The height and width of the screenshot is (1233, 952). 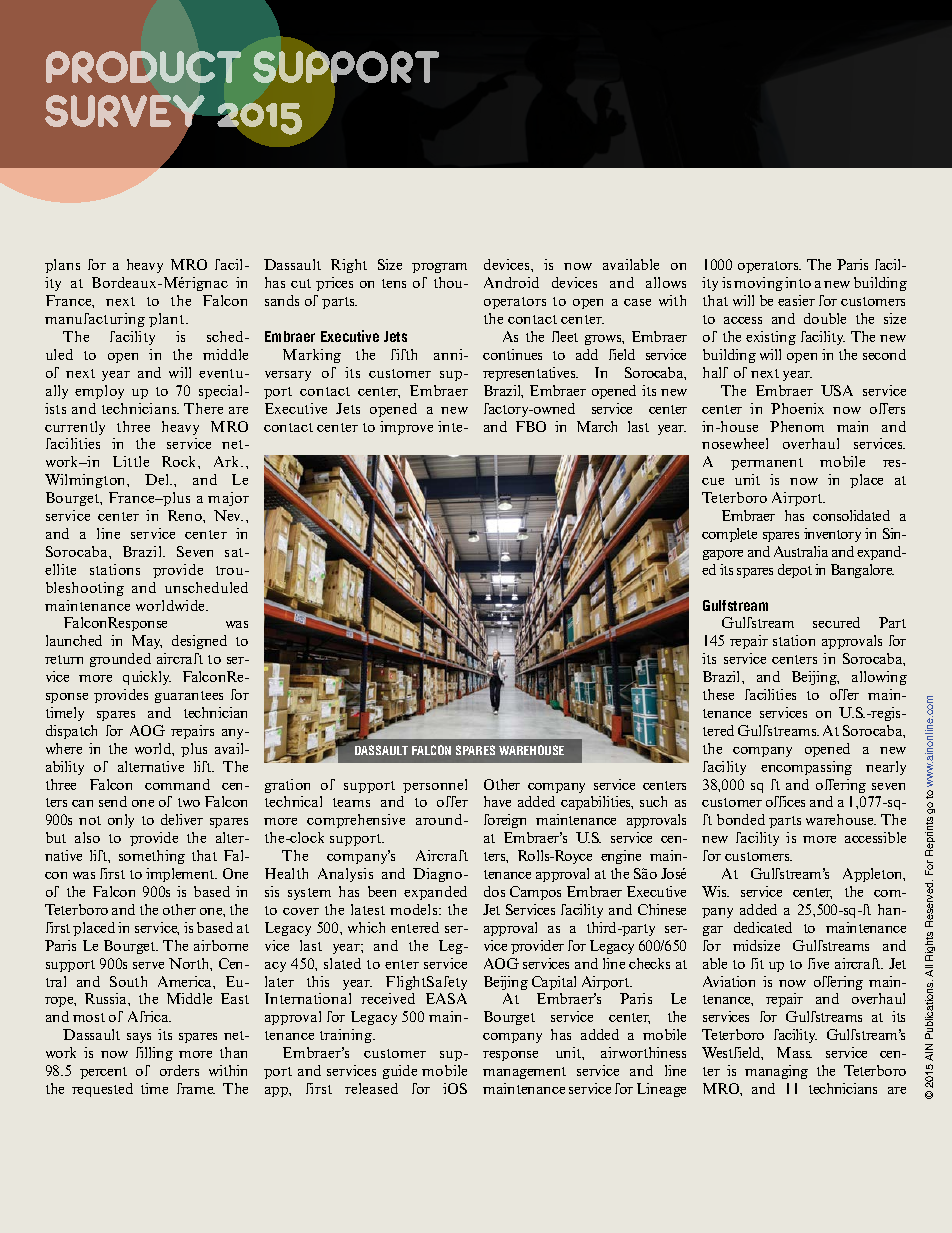 What do you see at coordinates (147, 642) in the screenshot?
I see `May` at bounding box center [147, 642].
